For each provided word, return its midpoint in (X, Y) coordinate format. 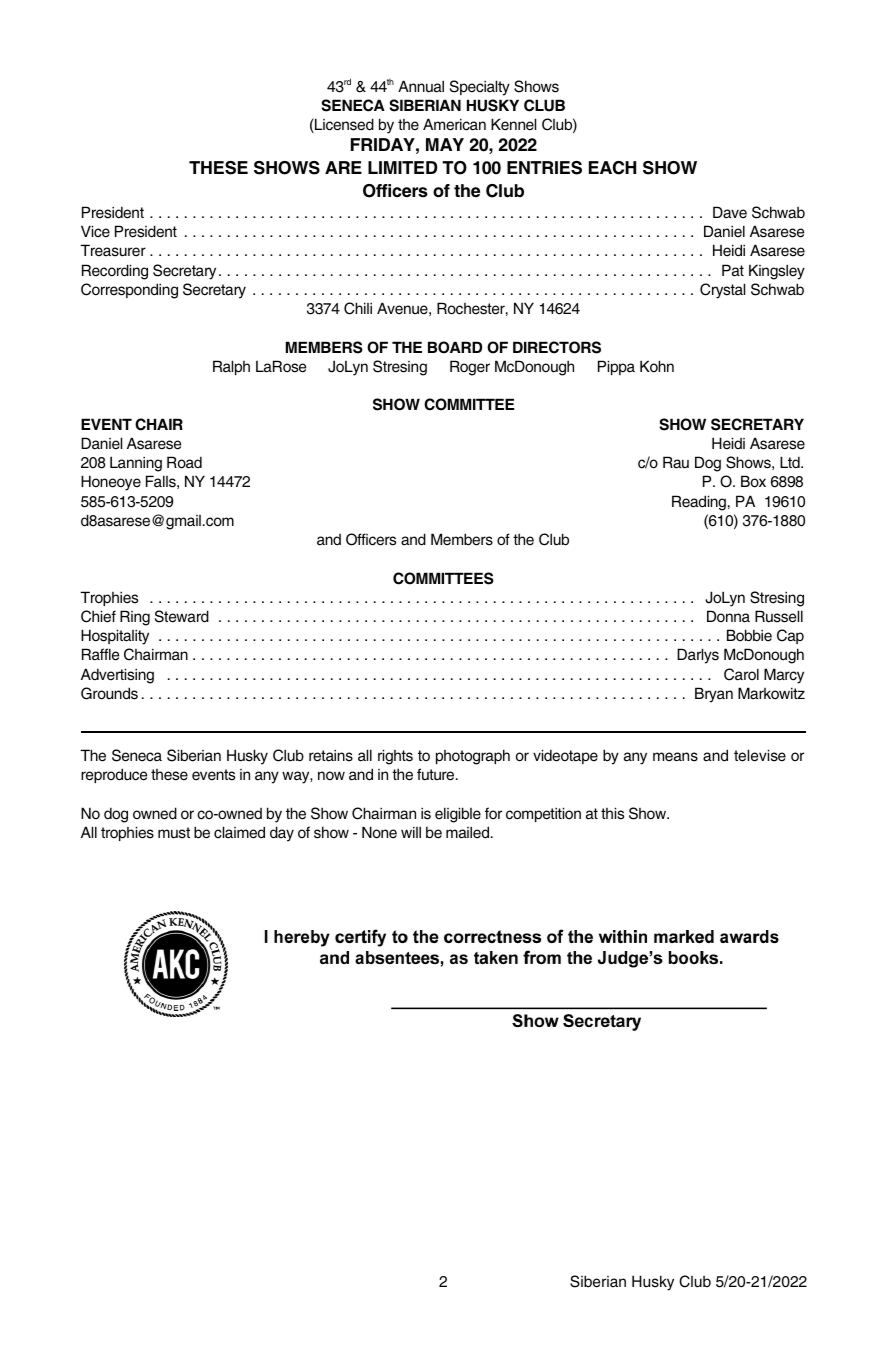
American (454, 124)
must (174, 833)
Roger (470, 368)
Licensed (343, 125)
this (612, 813)
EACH (612, 168)
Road (184, 462)
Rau (676, 462)
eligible (458, 815)
